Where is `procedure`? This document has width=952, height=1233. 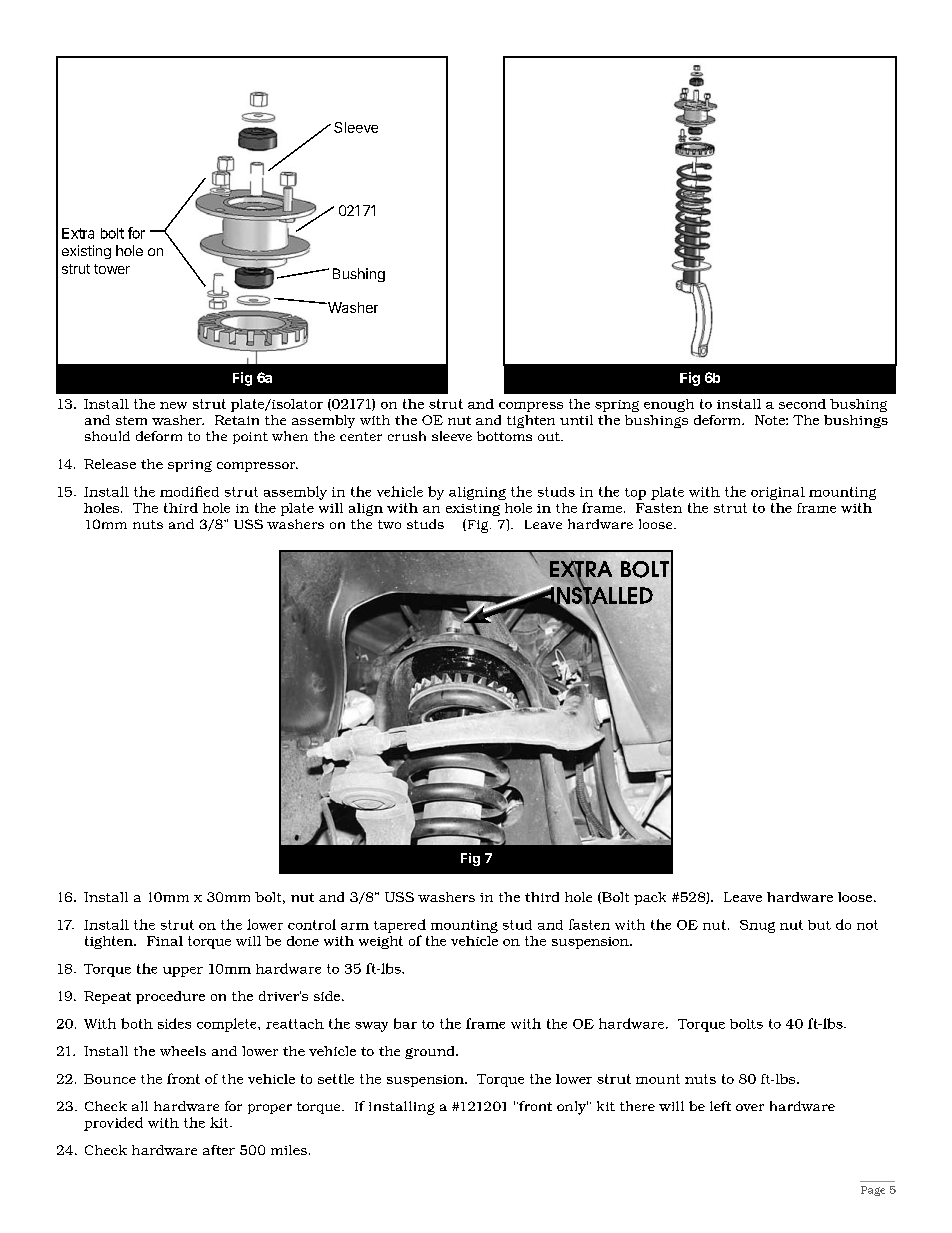
procedure is located at coordinates (170, 997).
